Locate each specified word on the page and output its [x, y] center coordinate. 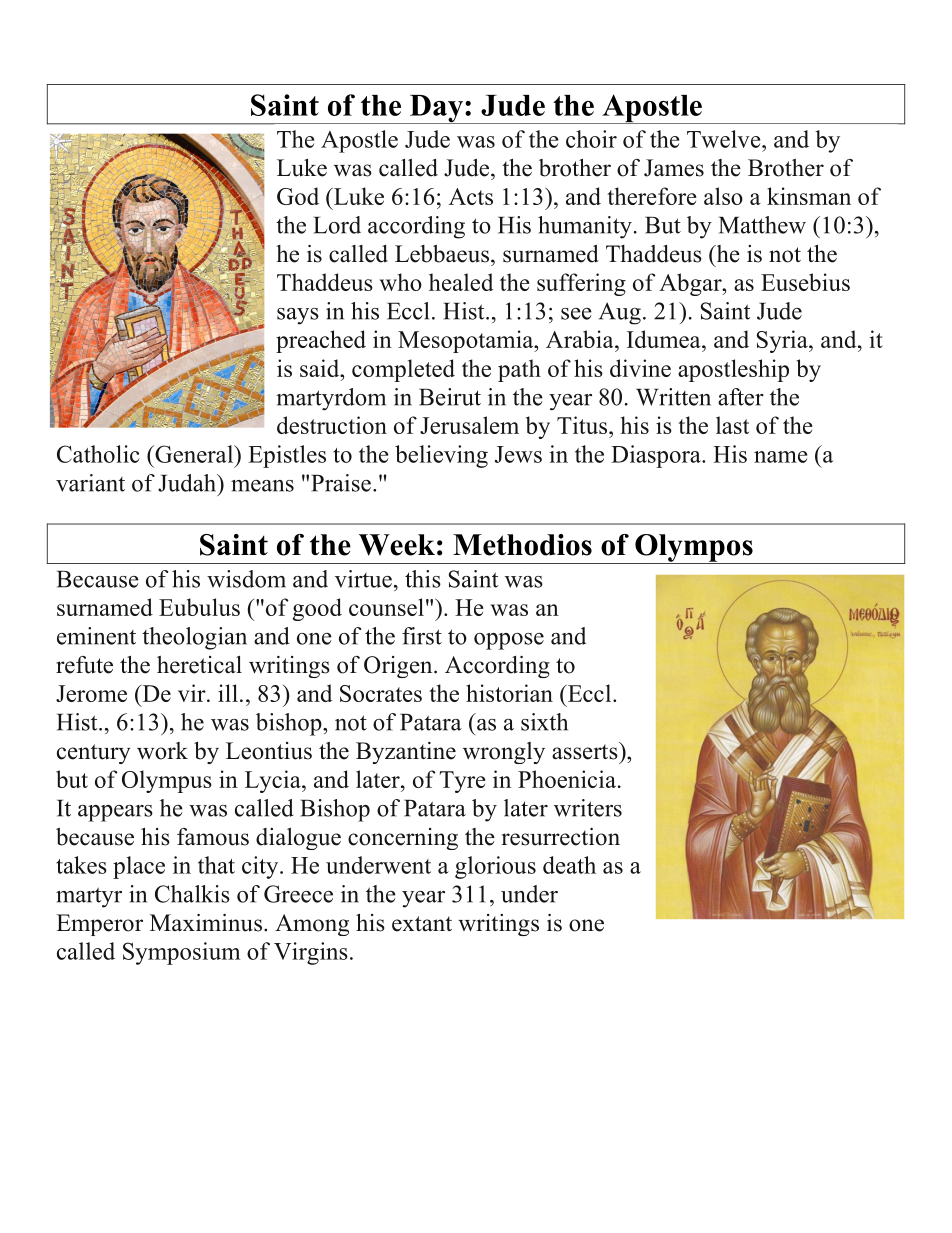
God [298, 196]
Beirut [450, 397]
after [741, 397]
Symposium [181, 953]
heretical [199, 665]
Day [436, 109]
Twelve [725, 139]
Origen [399, 667]
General [194, 454]
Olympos [694, 549]
